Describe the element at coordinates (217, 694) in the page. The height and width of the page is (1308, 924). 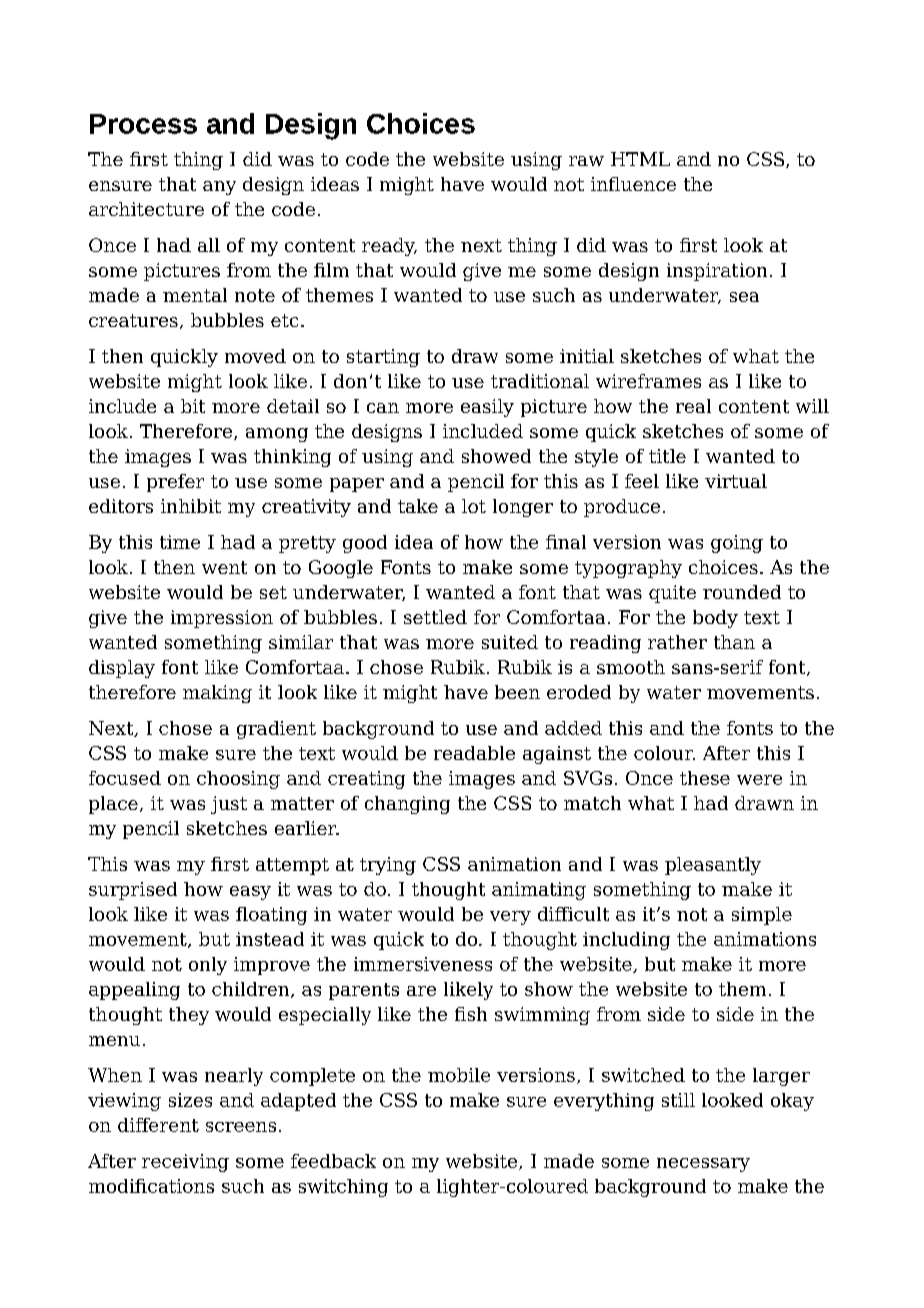
I see `making` at that location.
